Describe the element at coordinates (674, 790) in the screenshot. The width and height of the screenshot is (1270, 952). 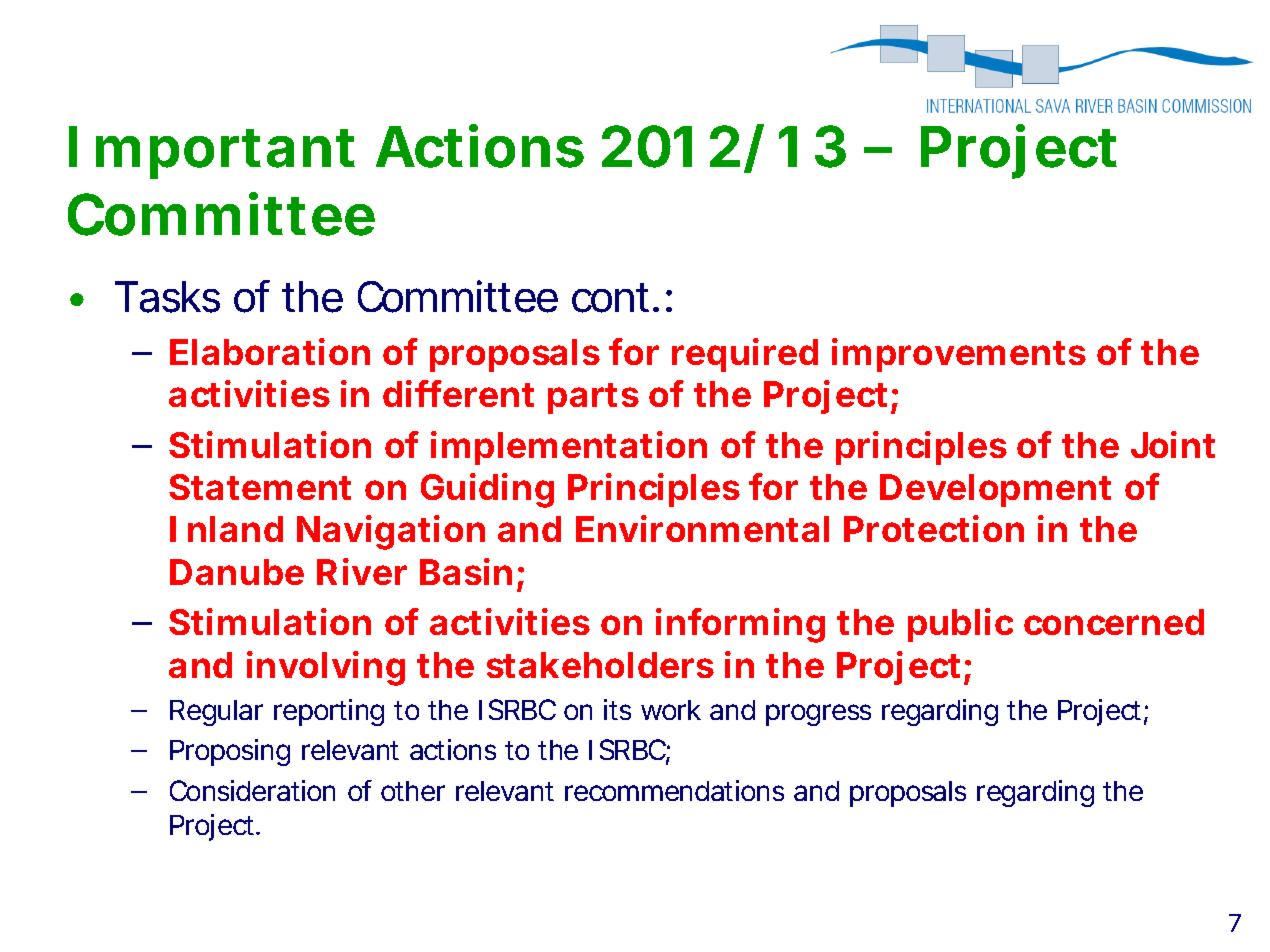
I see `recommendations` at that location.
